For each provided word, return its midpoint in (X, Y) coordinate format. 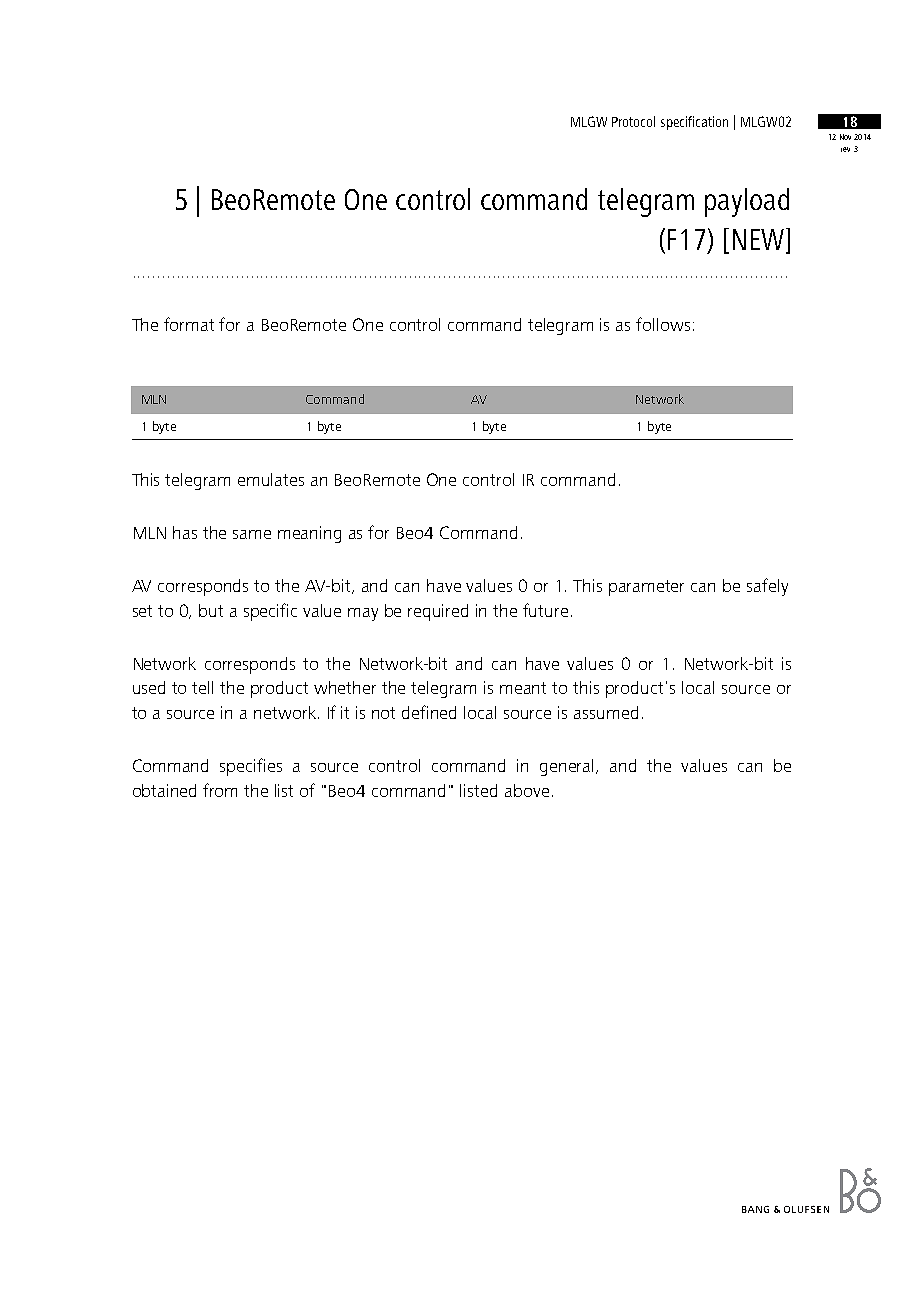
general (568, 767)
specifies (251, 767)
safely (767, 587)
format (189, 324)
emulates (271, 479)
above (527, 790)
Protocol (633, 121)
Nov (845, 137)
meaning (309, 534)
